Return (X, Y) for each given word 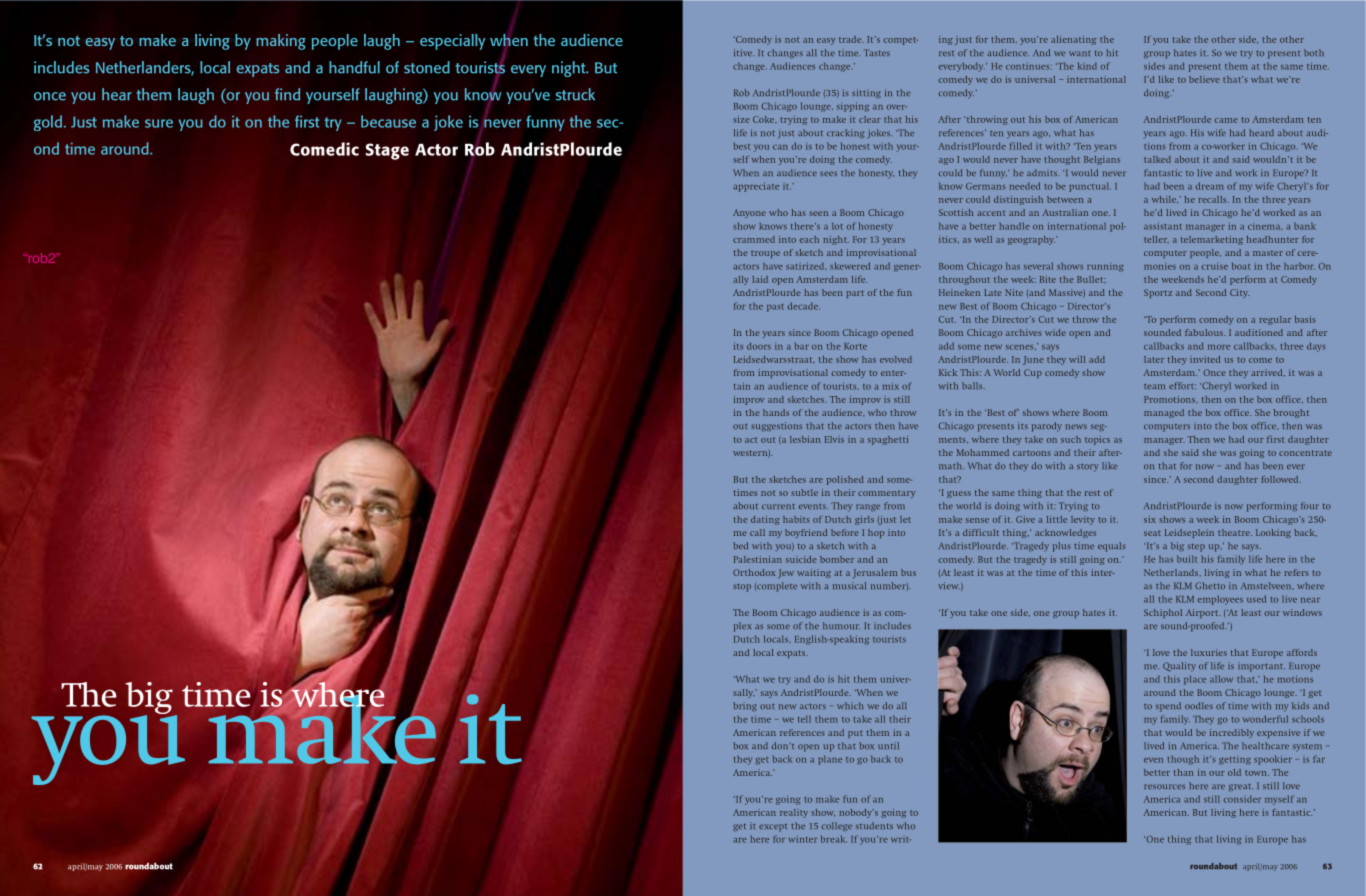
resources (1164, 786)
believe (1204, 79)
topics (1097, 440)
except (773, 828)
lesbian (805, 439)
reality (794, 813)
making (281, 42)
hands (776, 412)
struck (575, 94)
